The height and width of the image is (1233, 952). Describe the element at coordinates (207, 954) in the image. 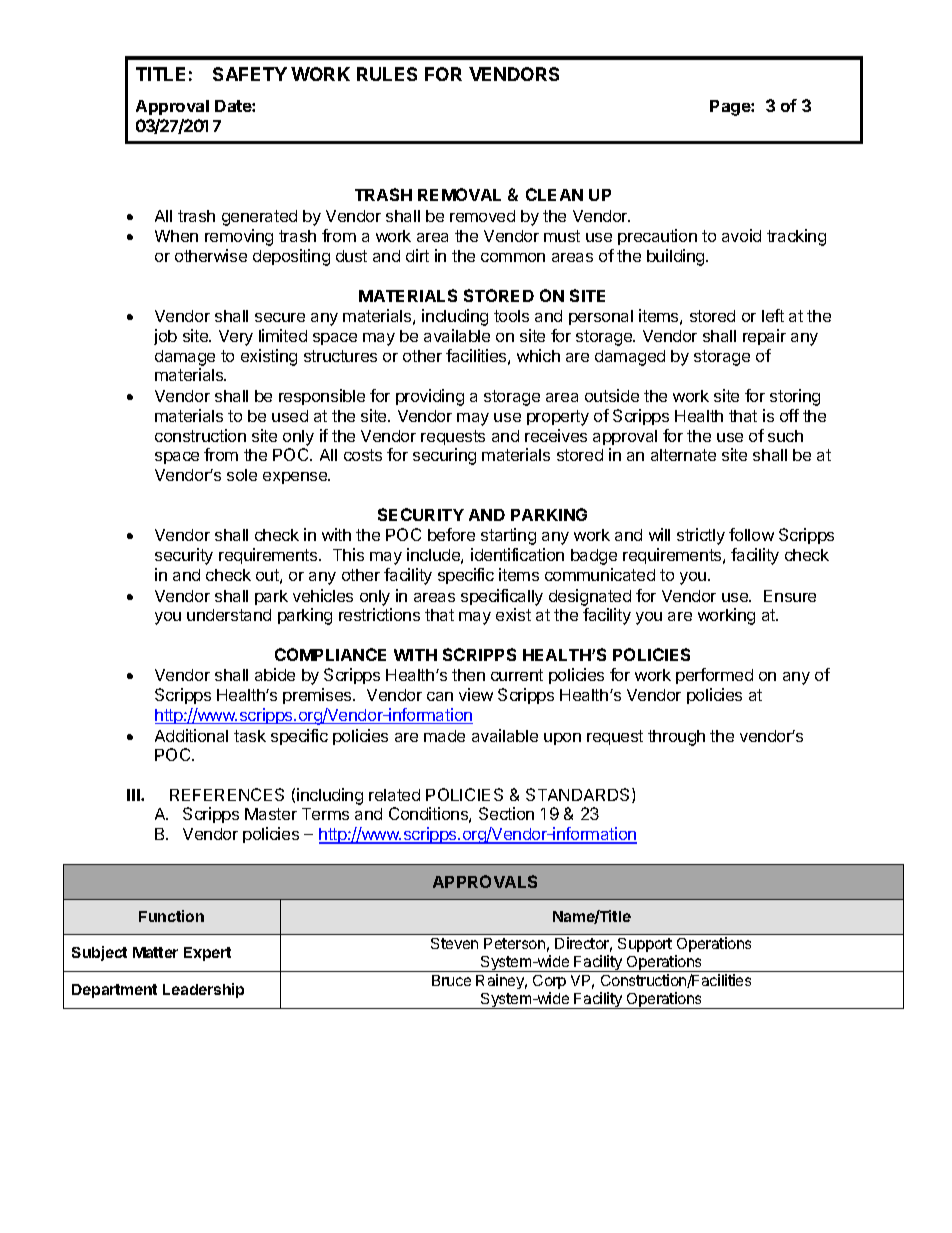

I see `Expert` at that location.
